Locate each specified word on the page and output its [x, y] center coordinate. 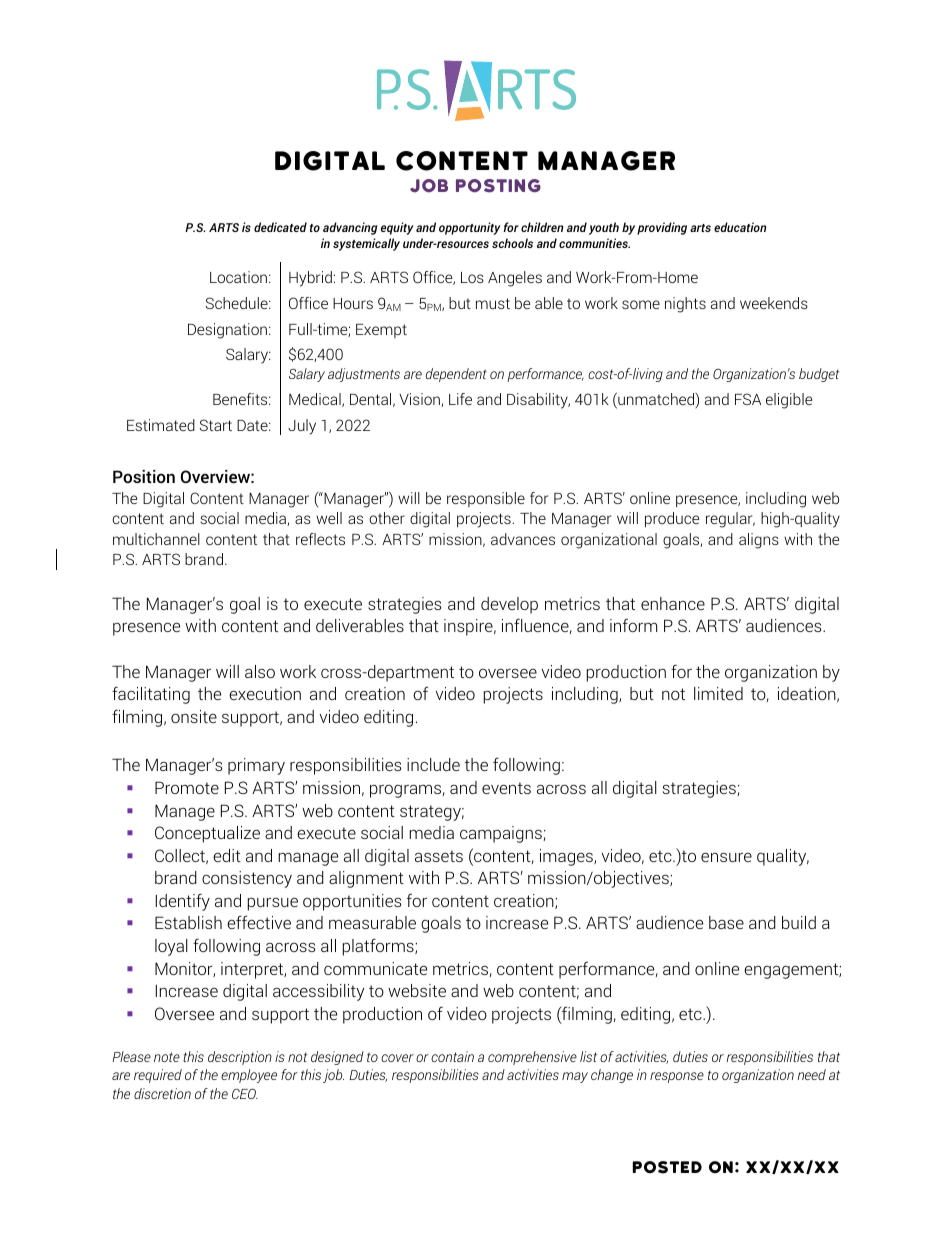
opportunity [470, 228]
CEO [245, 1093]
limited [718, 693]
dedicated [280, 227]
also [260, 671]
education [740, 227]
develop [509, 605]
